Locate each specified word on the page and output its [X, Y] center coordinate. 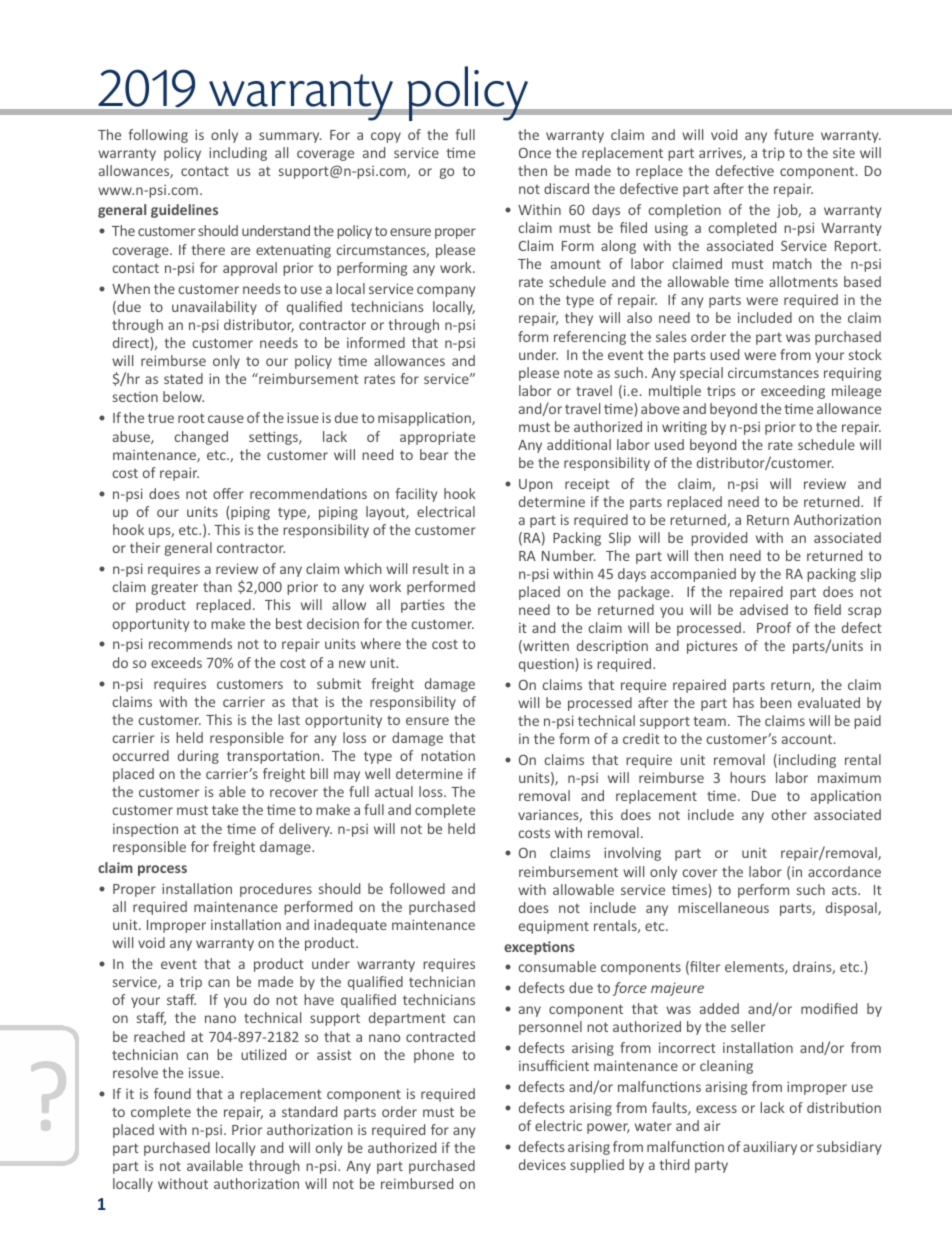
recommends [190, 643]
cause [226, 419]
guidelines [184, 211]
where [381, 643]
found [172, 1093]
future [794, 134]
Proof [774, 627]
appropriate [437, 438]
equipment [554, 927]
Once [535, 153]
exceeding [793, 392]
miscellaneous [723, 907]
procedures [276, 890]
